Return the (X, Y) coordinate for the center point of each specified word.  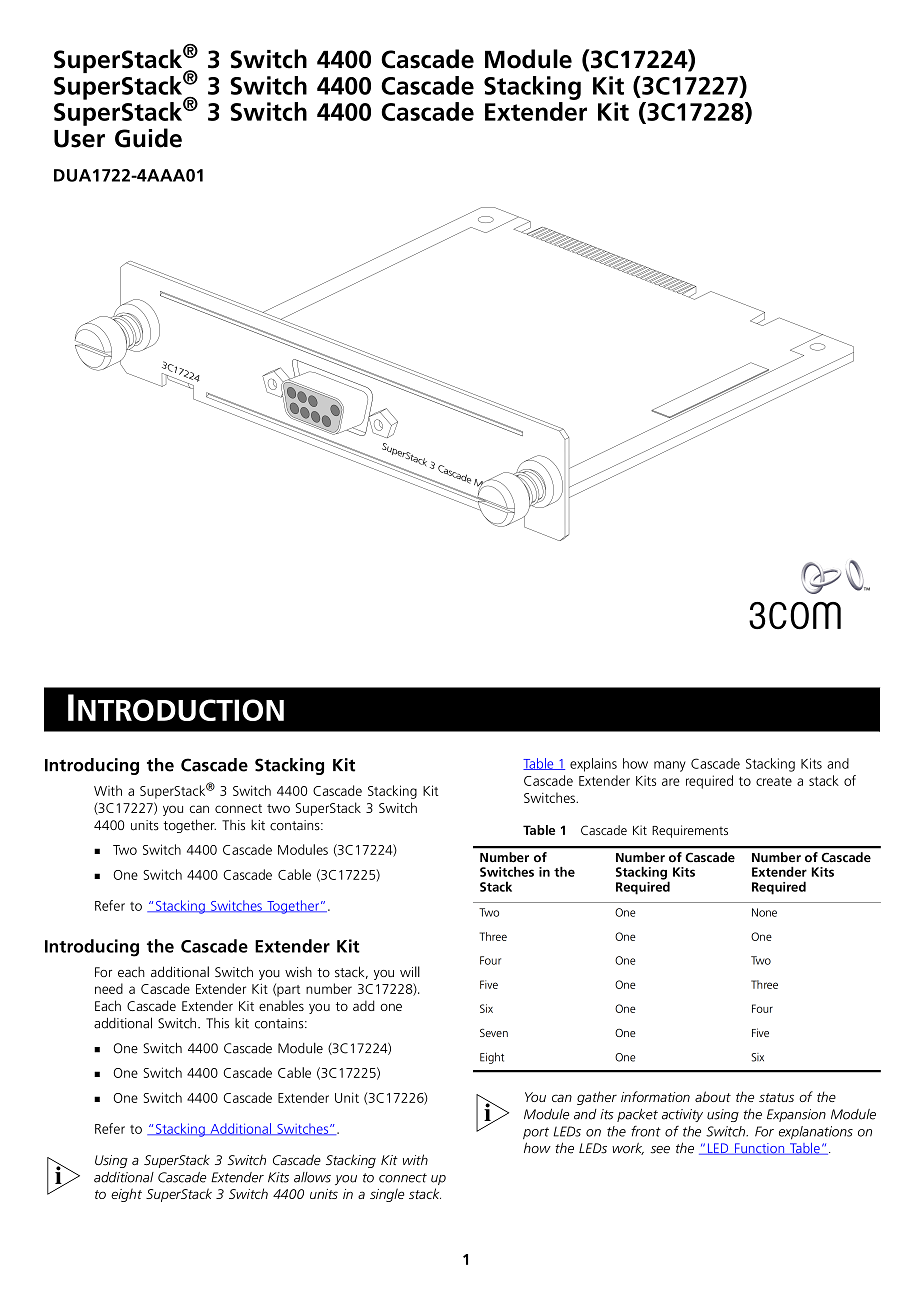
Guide (148, 138)
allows (312, 1177)
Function (760, 1149)
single (387, 1195)
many (670, 766)
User (79, 139)
